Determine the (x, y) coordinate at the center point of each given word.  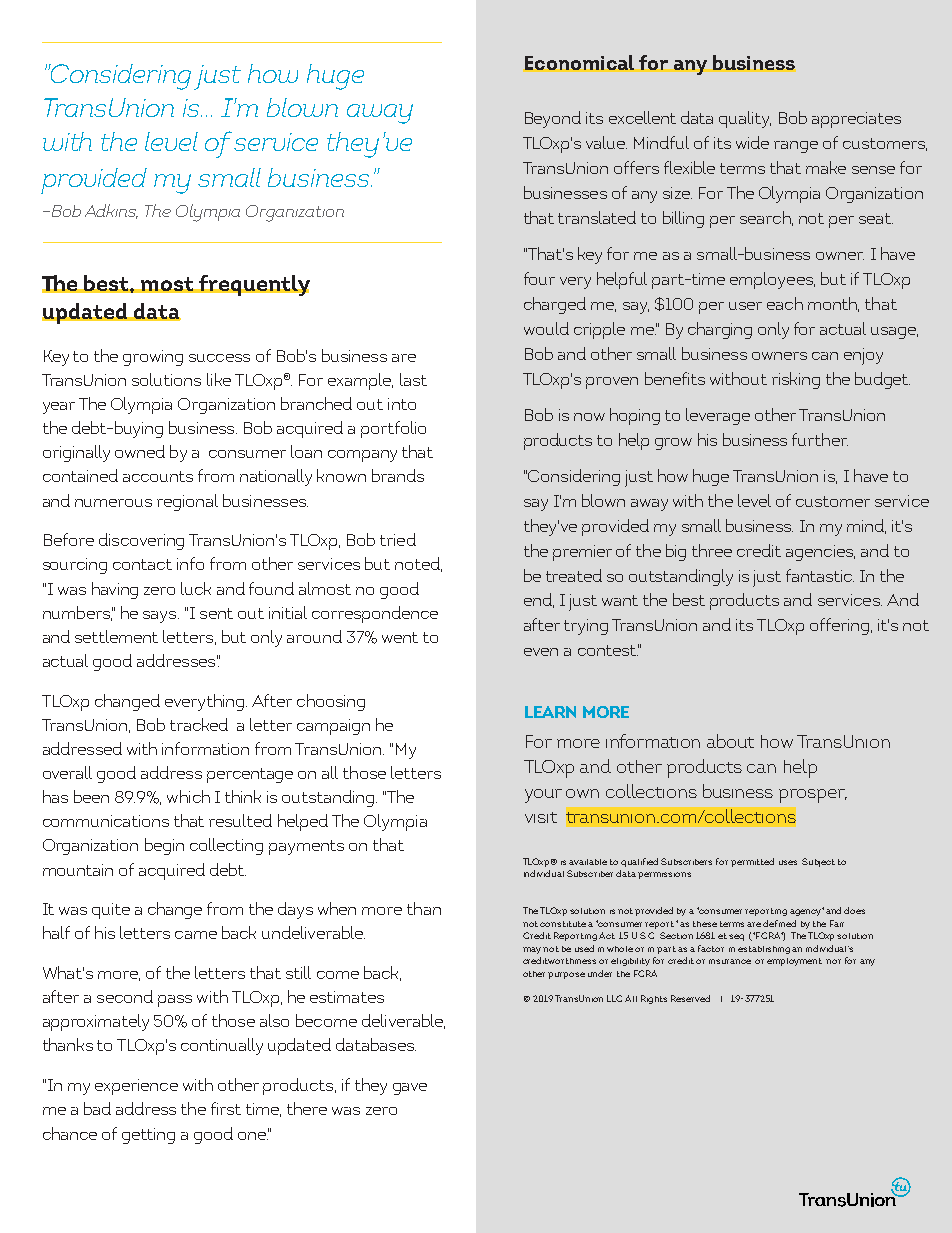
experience (136, 1087)
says (161, 617)
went (400, 637)
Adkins (111, 211)
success (219, 358)
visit (541, 817)
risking (796, 380)
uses (788, 862)
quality (745, 119)
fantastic (820, 575)
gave (410, 1089)
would (546, 328)
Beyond (553, 119)
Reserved (690, 998)
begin (164, 846)
